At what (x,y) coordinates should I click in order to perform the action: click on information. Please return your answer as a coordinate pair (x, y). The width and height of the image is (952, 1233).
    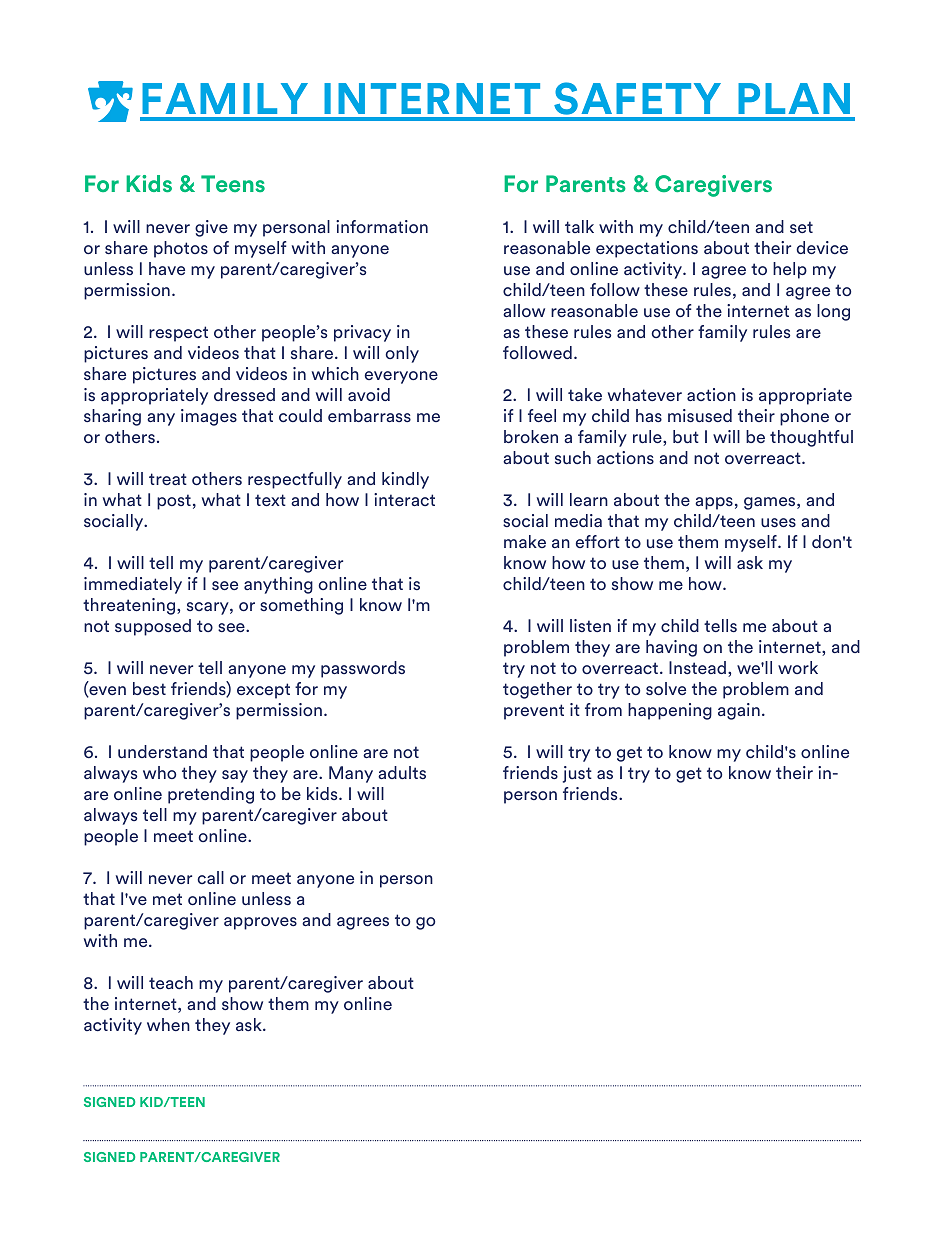
    Looking at the image, I should click on (382, 226).
